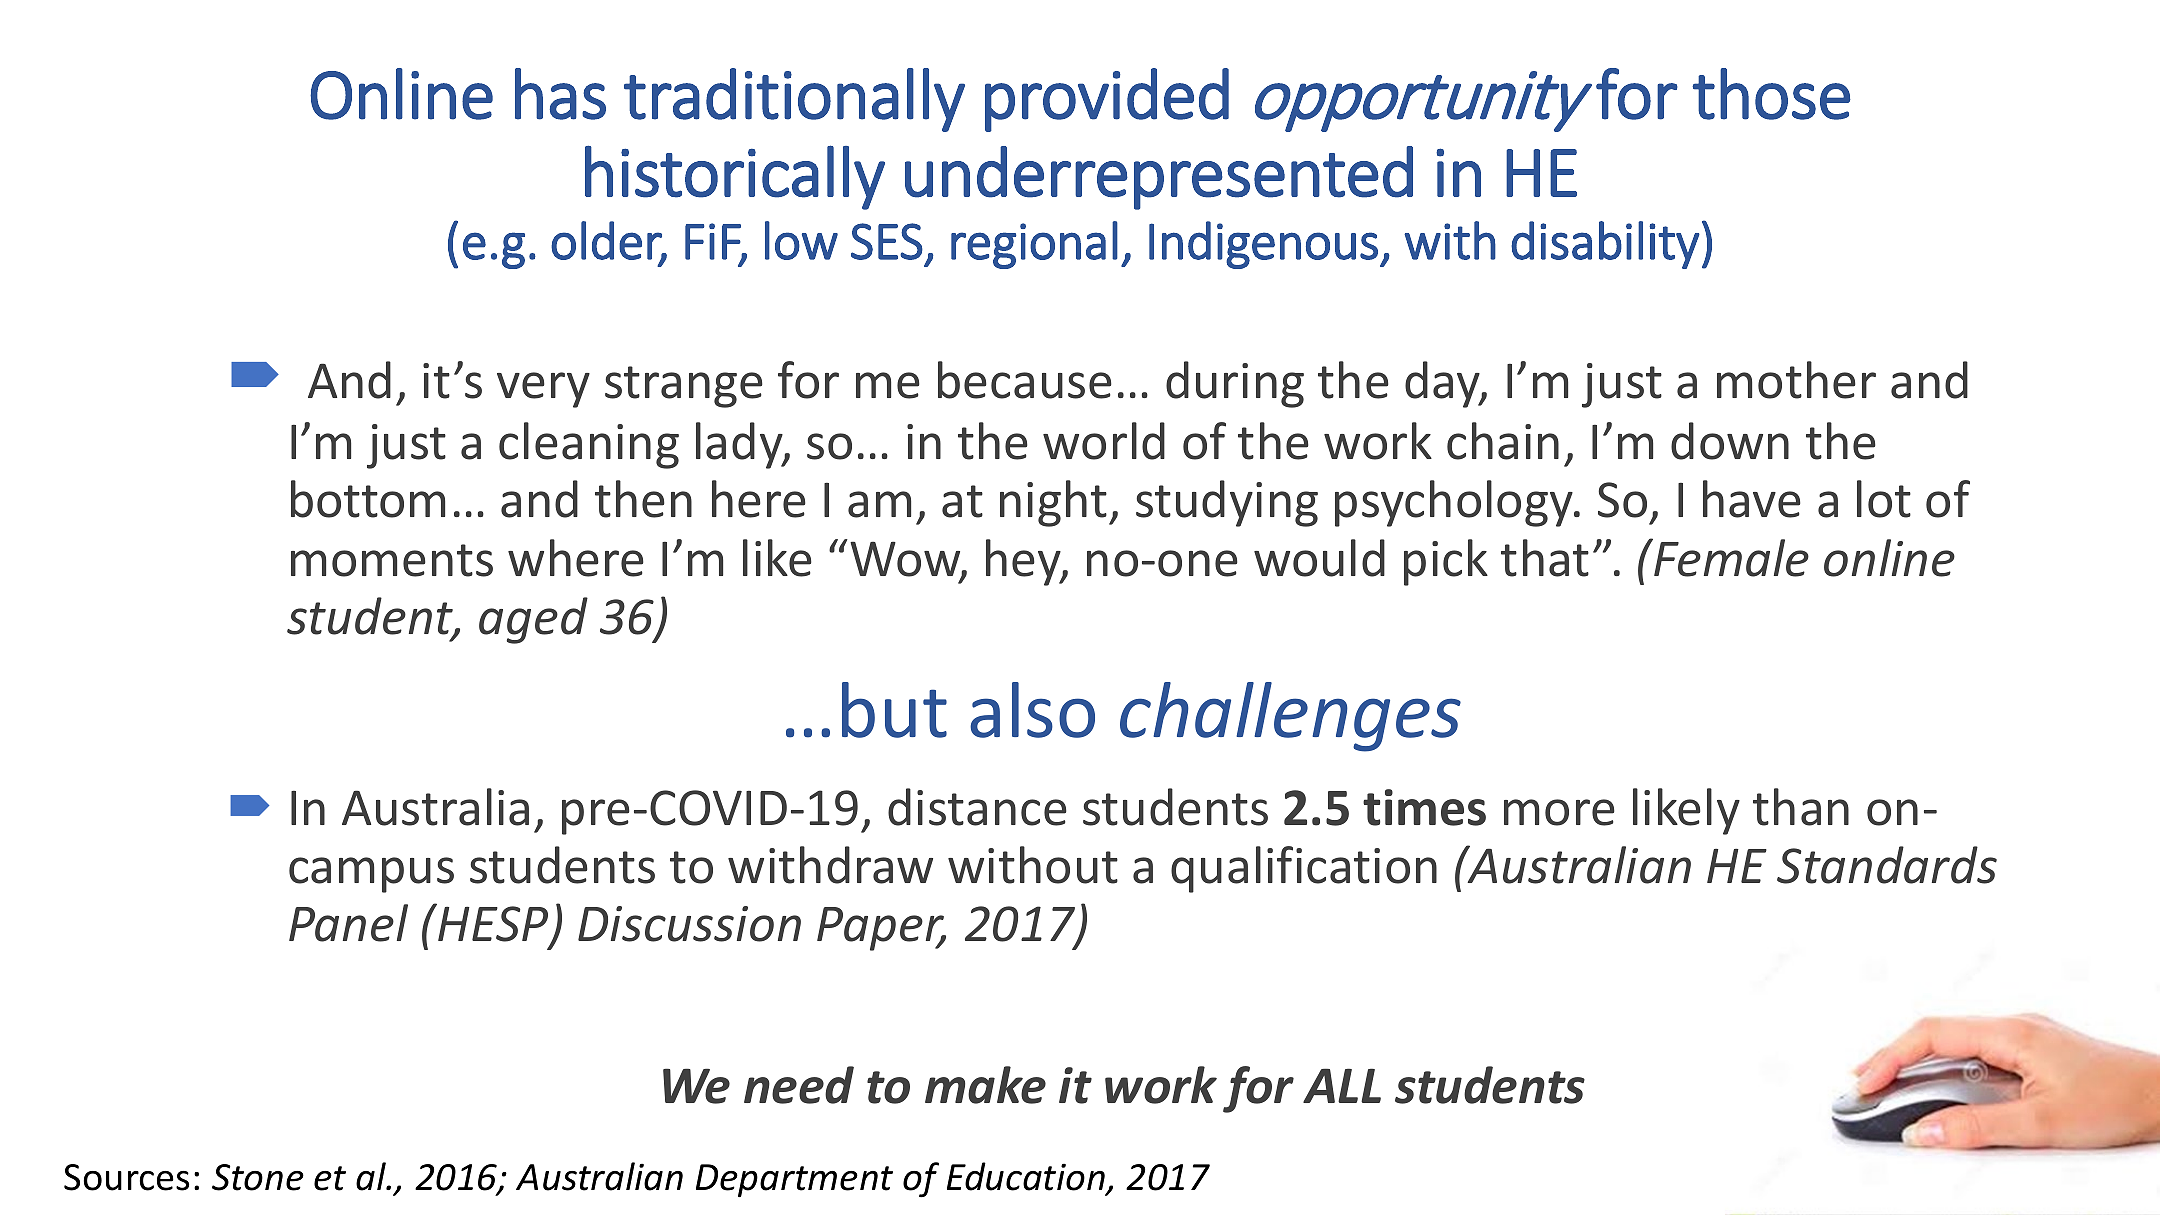  What do you see at coordinates (258, 1177) in the screenshot?
I see `Stone` at bounding box center [258, 1177].
